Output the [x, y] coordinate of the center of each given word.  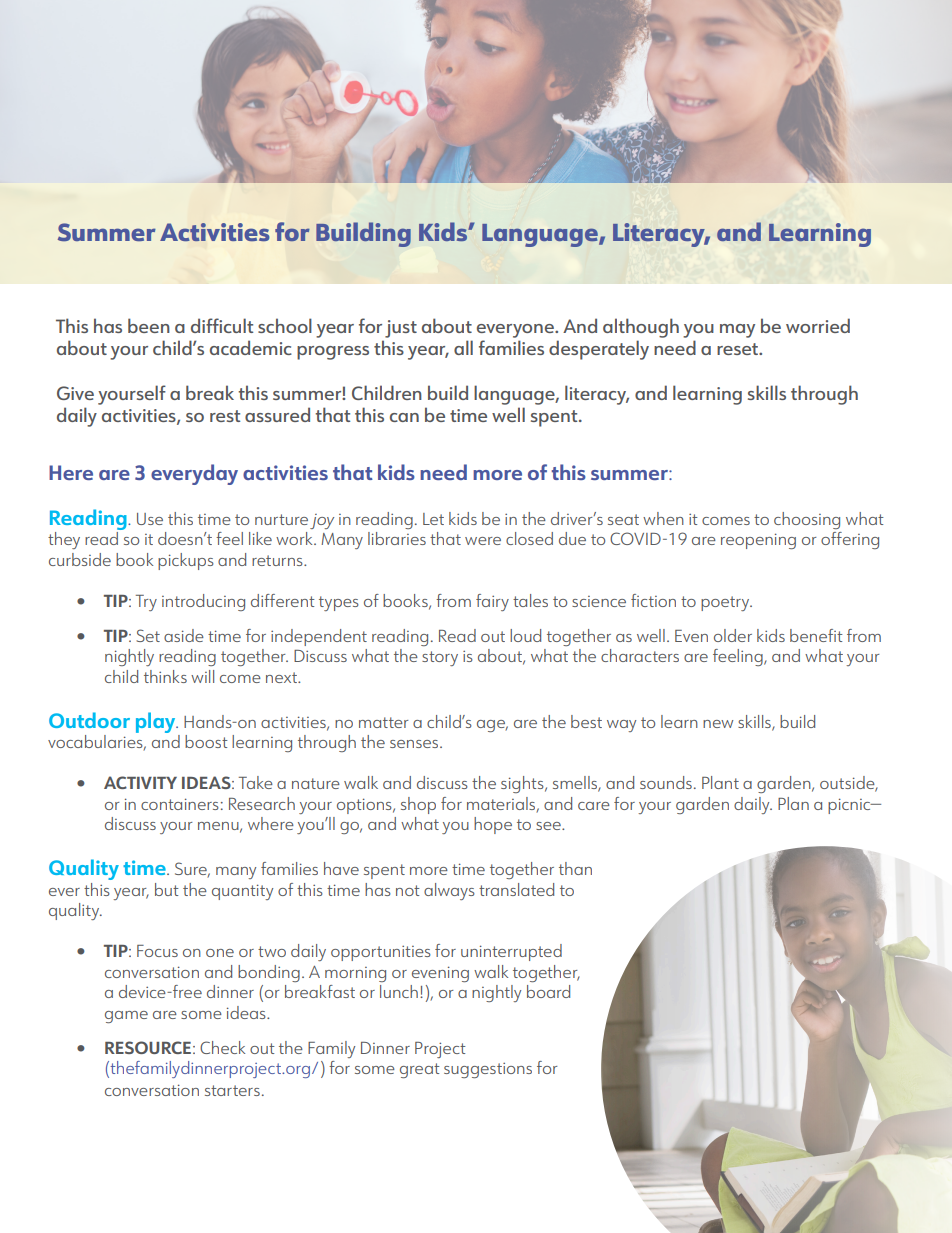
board [548, 991]
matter [383, 722]
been [149, 325]
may [737, 331]
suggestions [488, 1070]
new [718, 724]
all [463, 347]
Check [222, 1047]
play [157, 722]
